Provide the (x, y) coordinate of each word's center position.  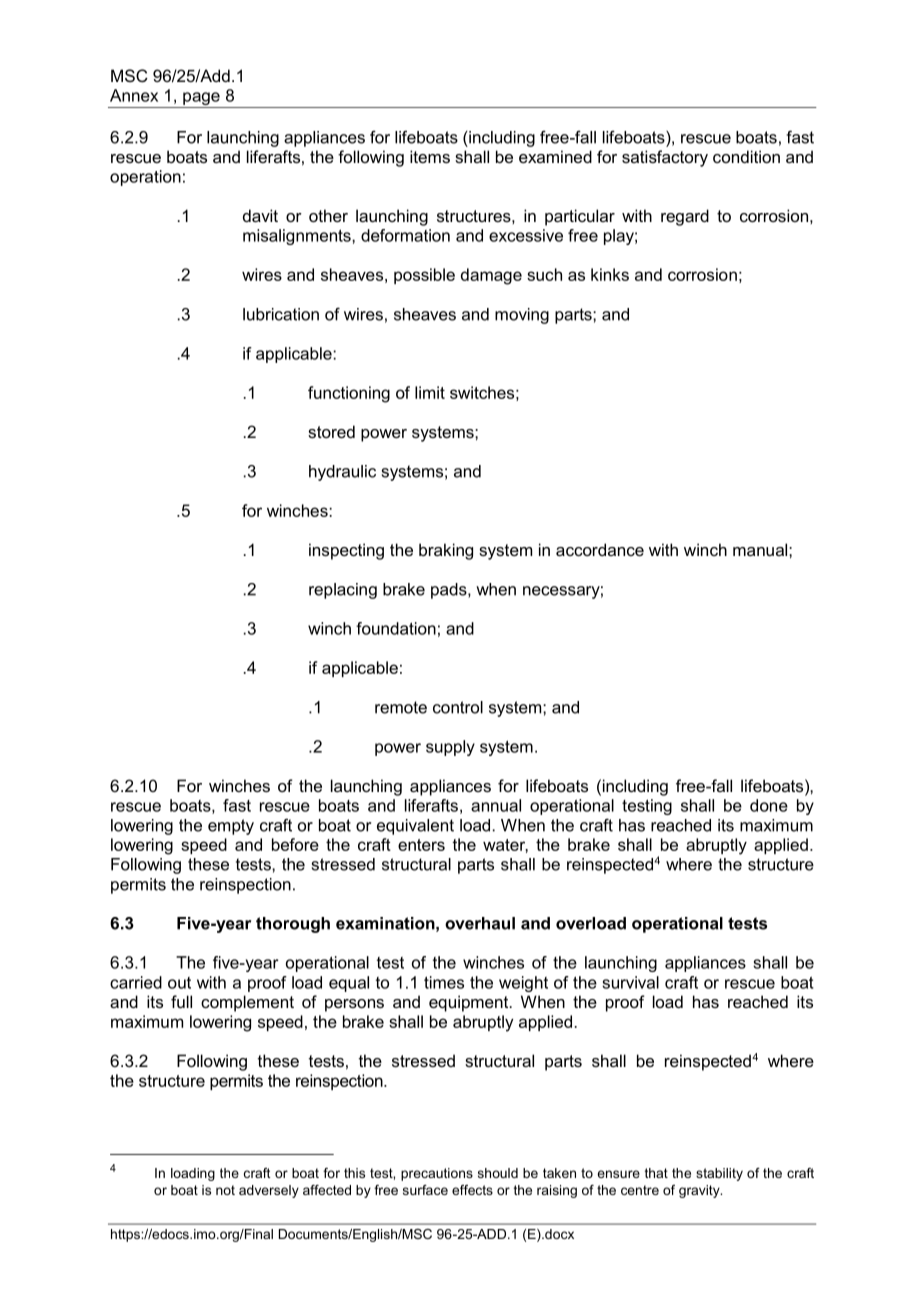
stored (331, 431)
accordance (600, 549)
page (201, 100)
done (769, 805)
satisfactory (665, 158)
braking (446, 551)
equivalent (415, 827)
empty (231, 827)
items (430, 156)
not (225, 1190)
